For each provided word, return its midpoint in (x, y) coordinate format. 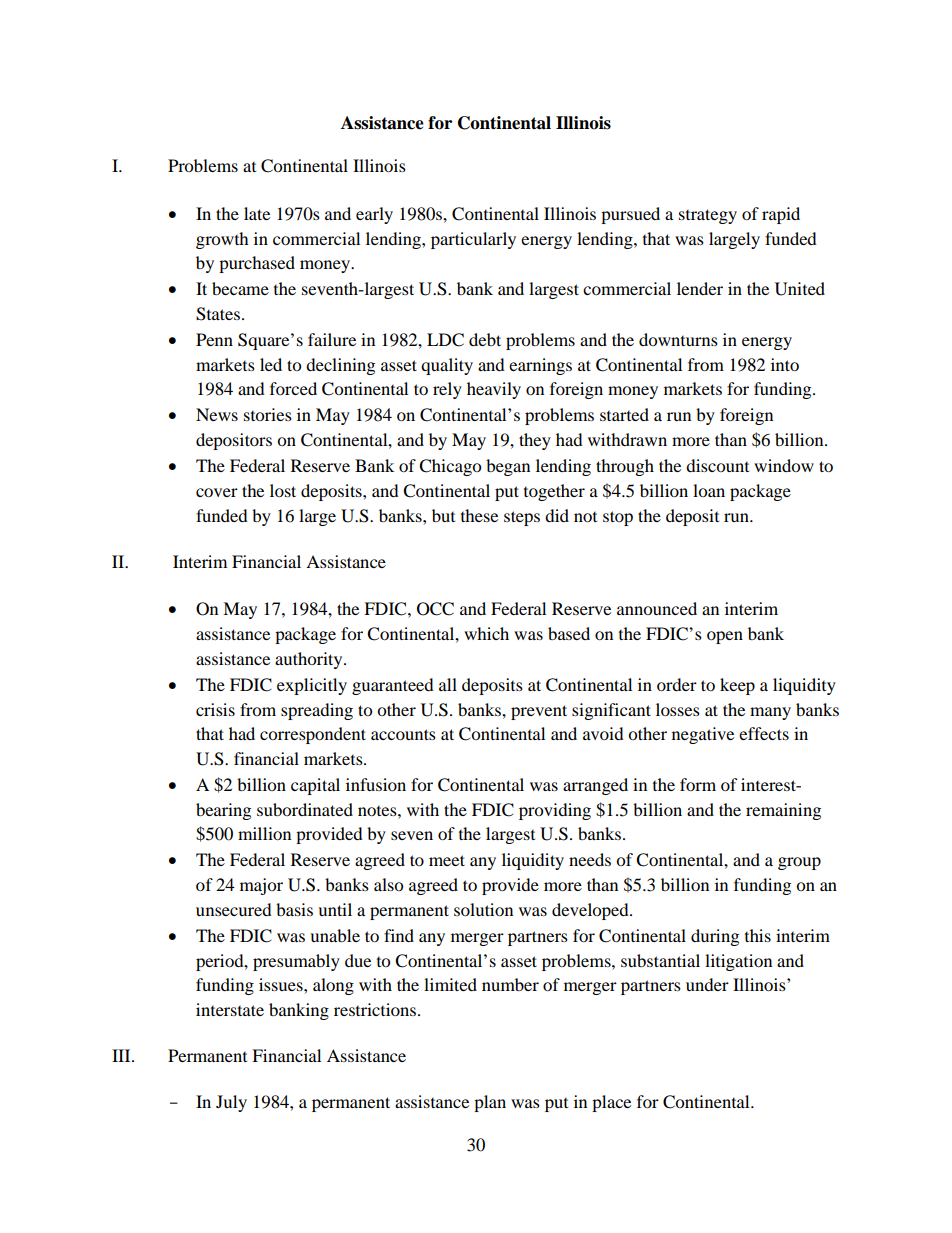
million (264, 833)
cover (217, 492)
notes (378, 811)
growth (222, 240)
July (231, 1103)
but (443, 515)
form (698, 784)
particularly (473, 240)
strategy (708, 216)
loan (709, 490)
